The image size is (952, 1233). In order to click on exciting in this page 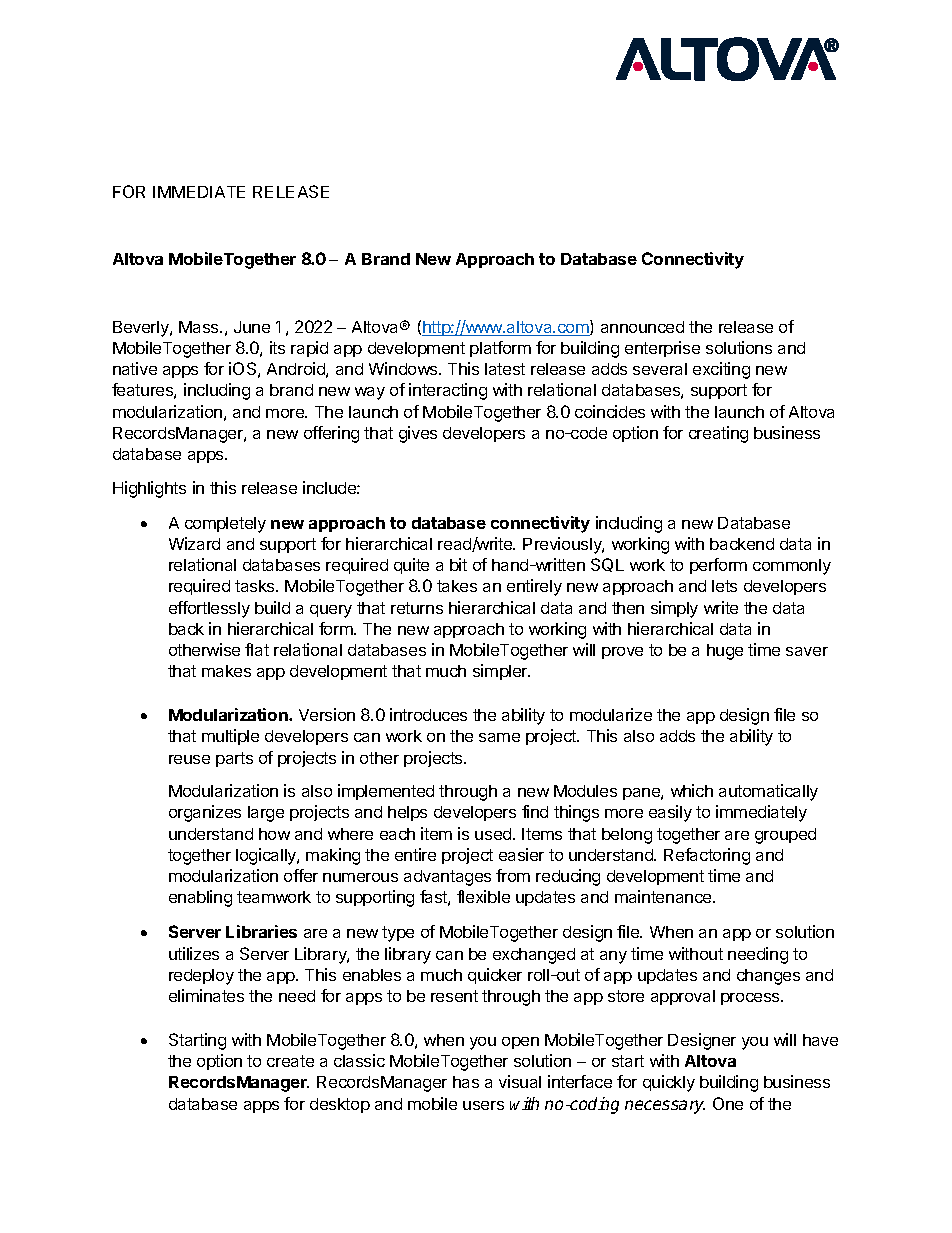, I will do `click(721, 370)`.
